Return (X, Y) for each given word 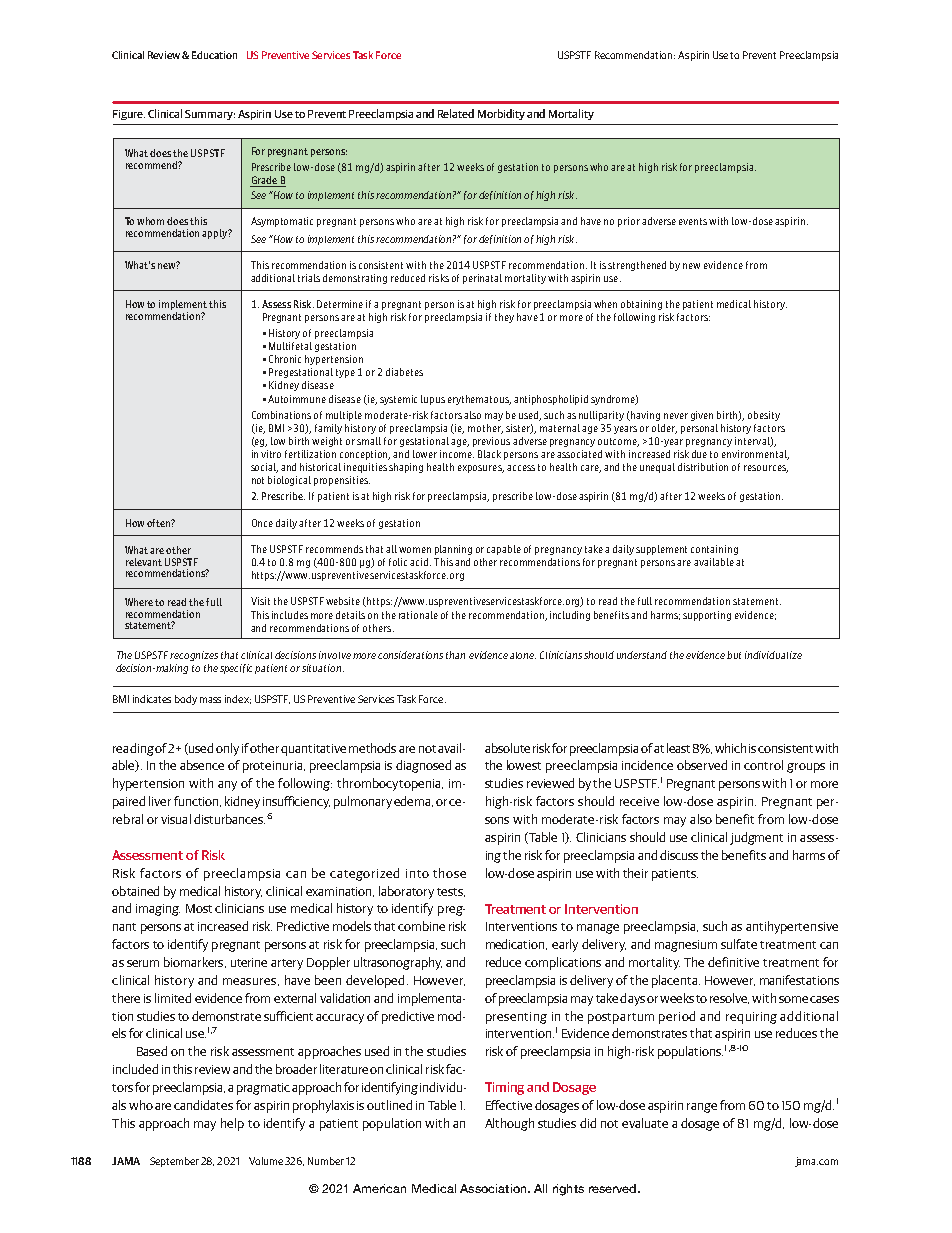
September (174, 1162)
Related (456, 113)
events (694, 221)
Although (509, 1124)
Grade (264, 181)
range (702, 1108)
